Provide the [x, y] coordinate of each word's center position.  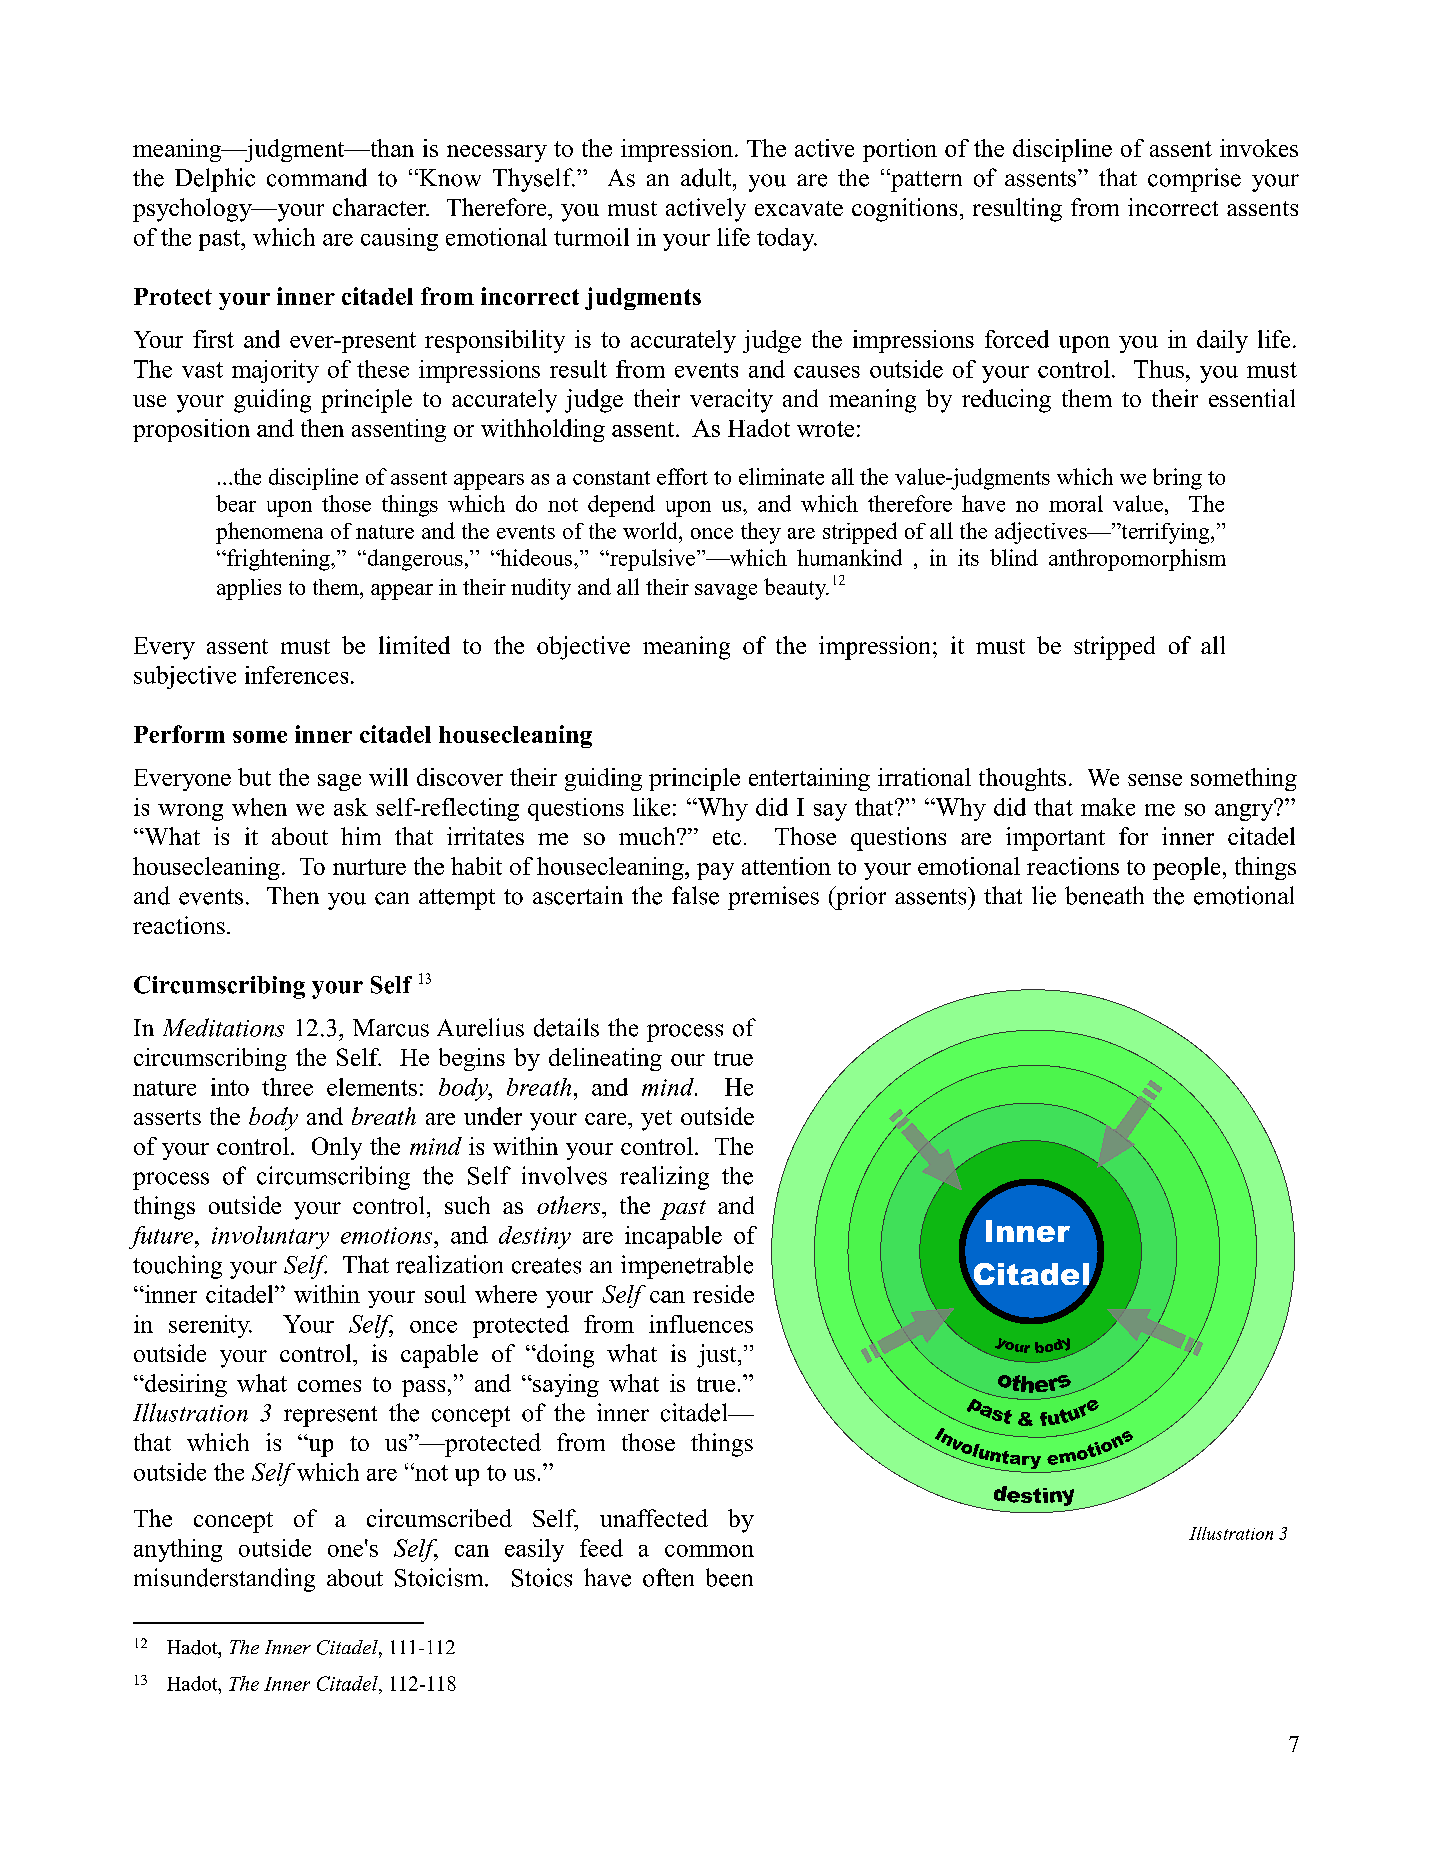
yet [656, 1120]
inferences [296, 675]
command [317, 177]
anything [178, 1550]
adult [707, 177]
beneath [1104, 895]
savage [726, 592]
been [729, 1577]
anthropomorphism [1137, 560]
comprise [1194, 180]
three [287, 1087]
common [709, 1551]
